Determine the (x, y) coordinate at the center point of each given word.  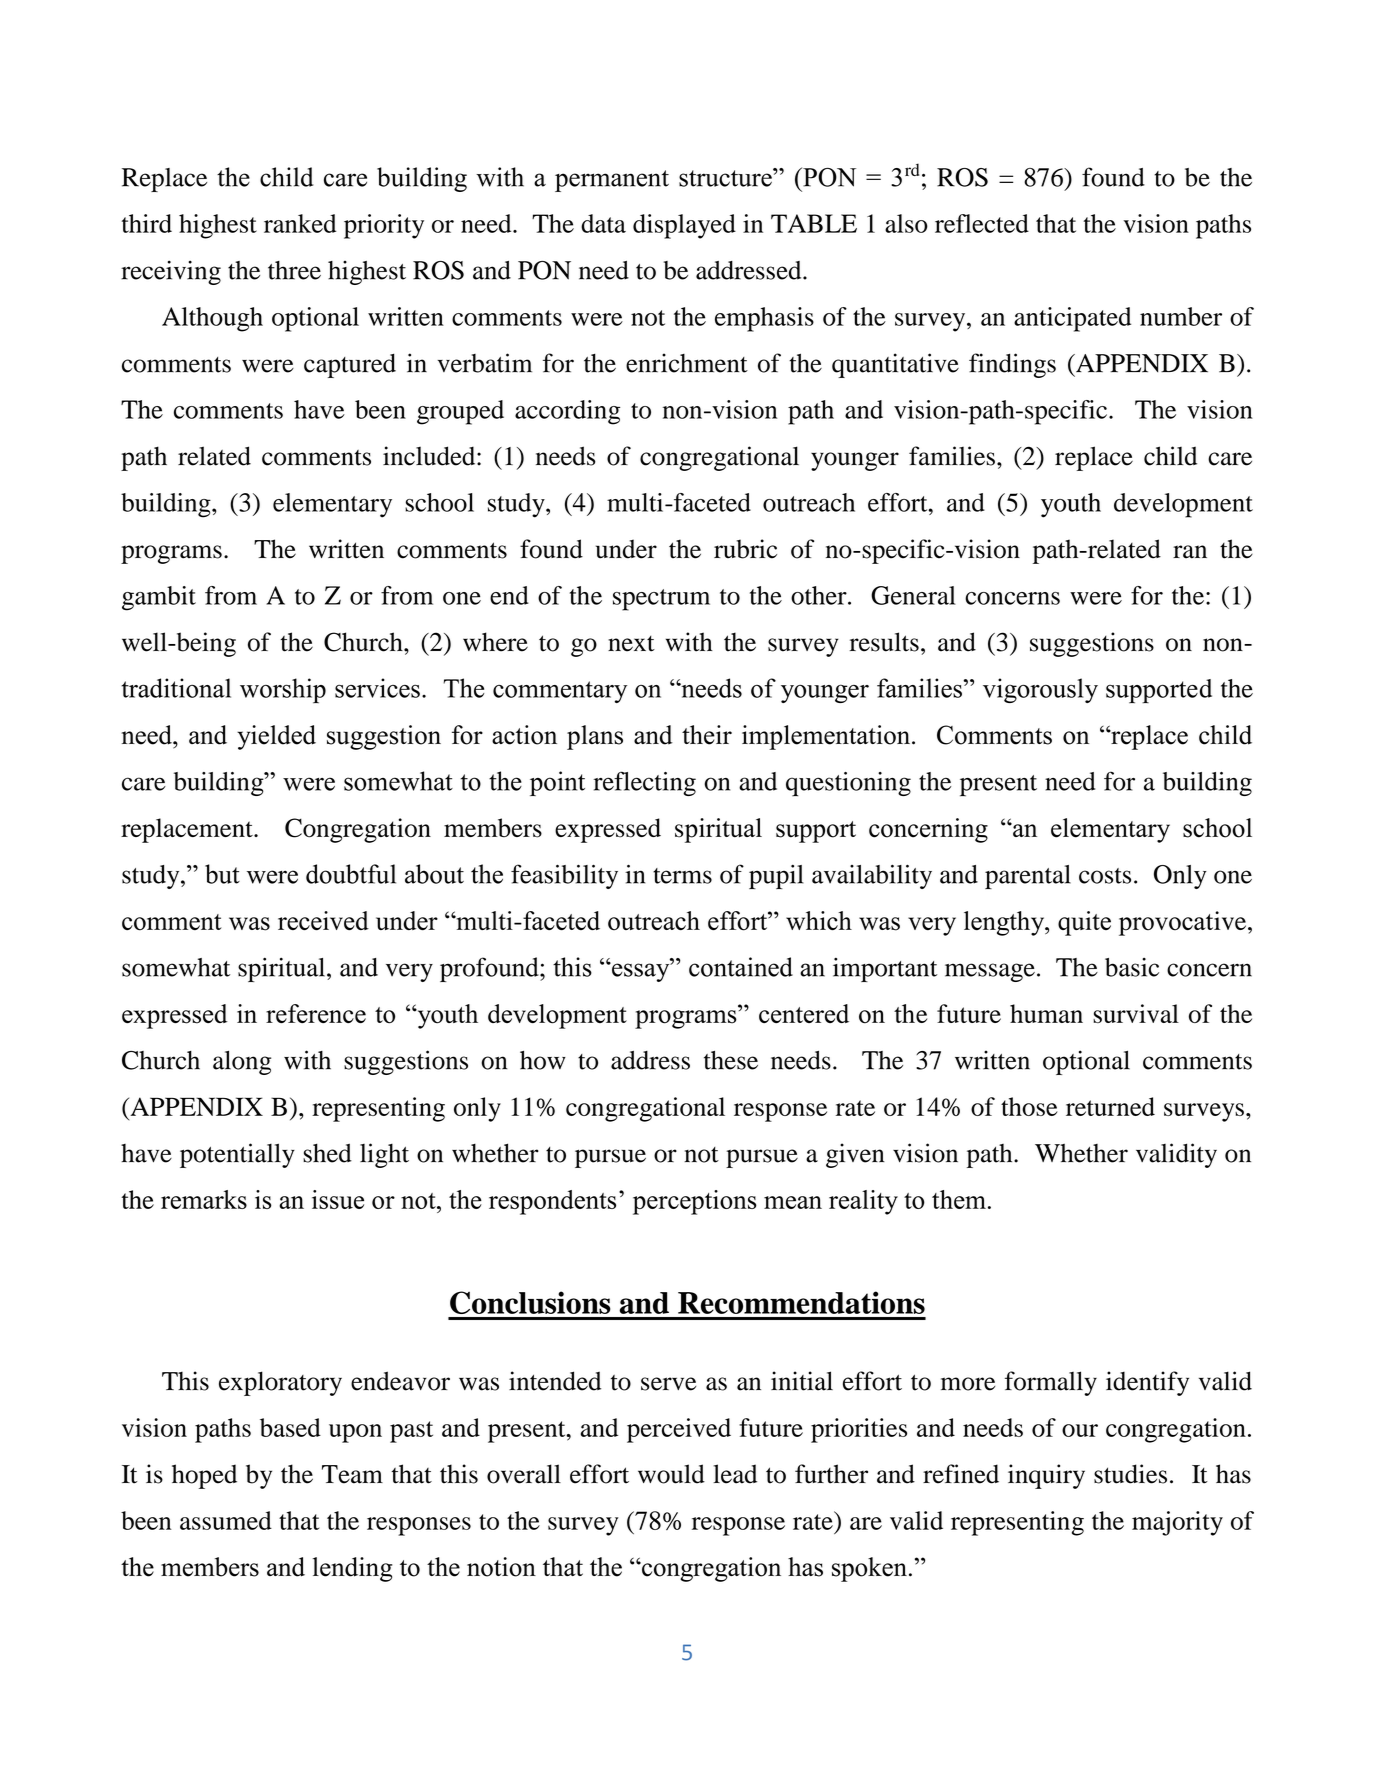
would (671, 1474)
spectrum (661, 600)
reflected (982, 223)
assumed (226, 1520)
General (913, 595)
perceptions (695, 1202)
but (222, 874)
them (959, 1199)
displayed (684, 226)
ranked (300, 223)
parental (1028, 877)
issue (338, 1199)
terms (682, 876)
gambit (159, 598)
